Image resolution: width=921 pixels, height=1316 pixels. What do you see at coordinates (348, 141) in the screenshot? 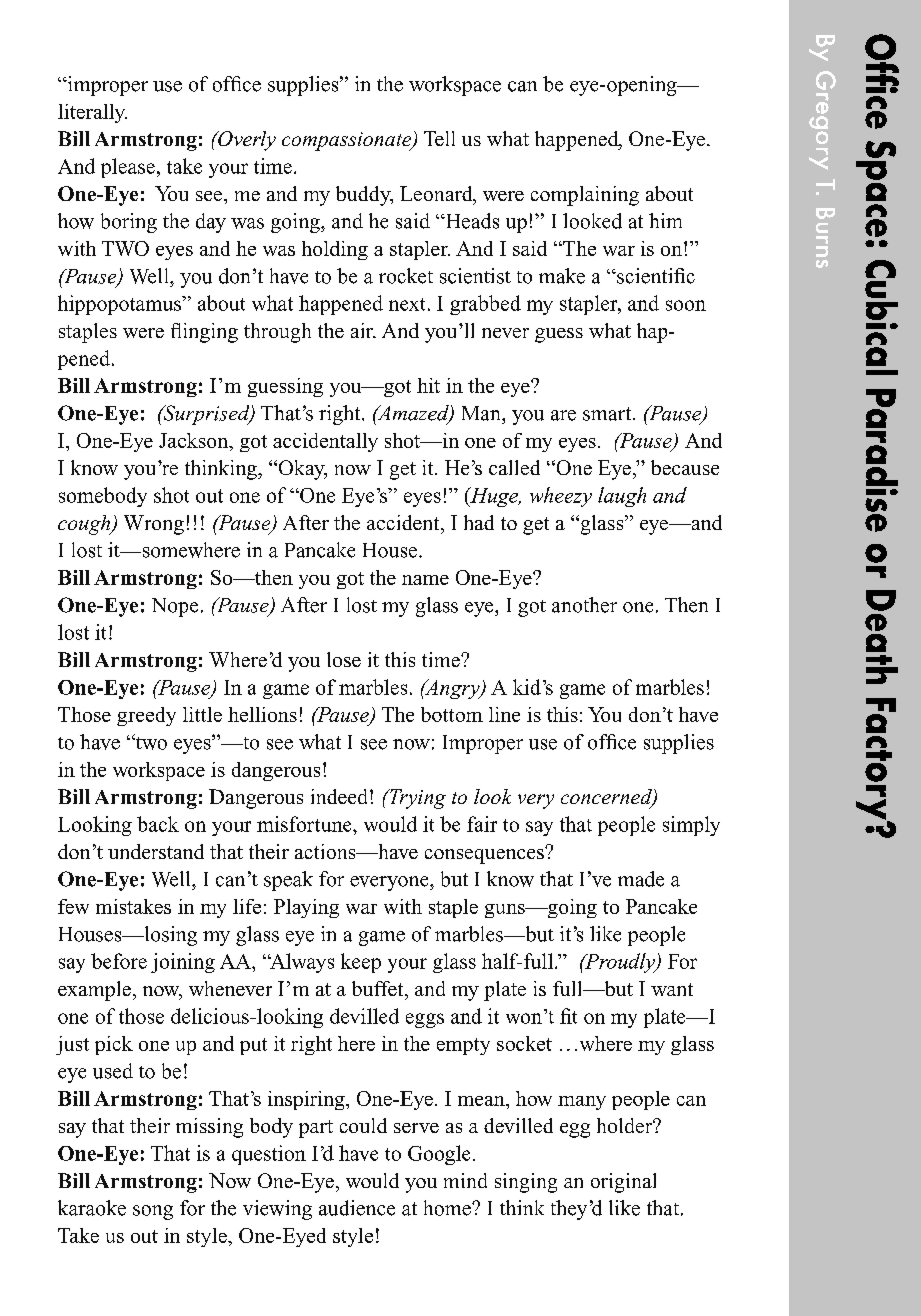
I see `compassionate` at bounding box center [348, 141].
